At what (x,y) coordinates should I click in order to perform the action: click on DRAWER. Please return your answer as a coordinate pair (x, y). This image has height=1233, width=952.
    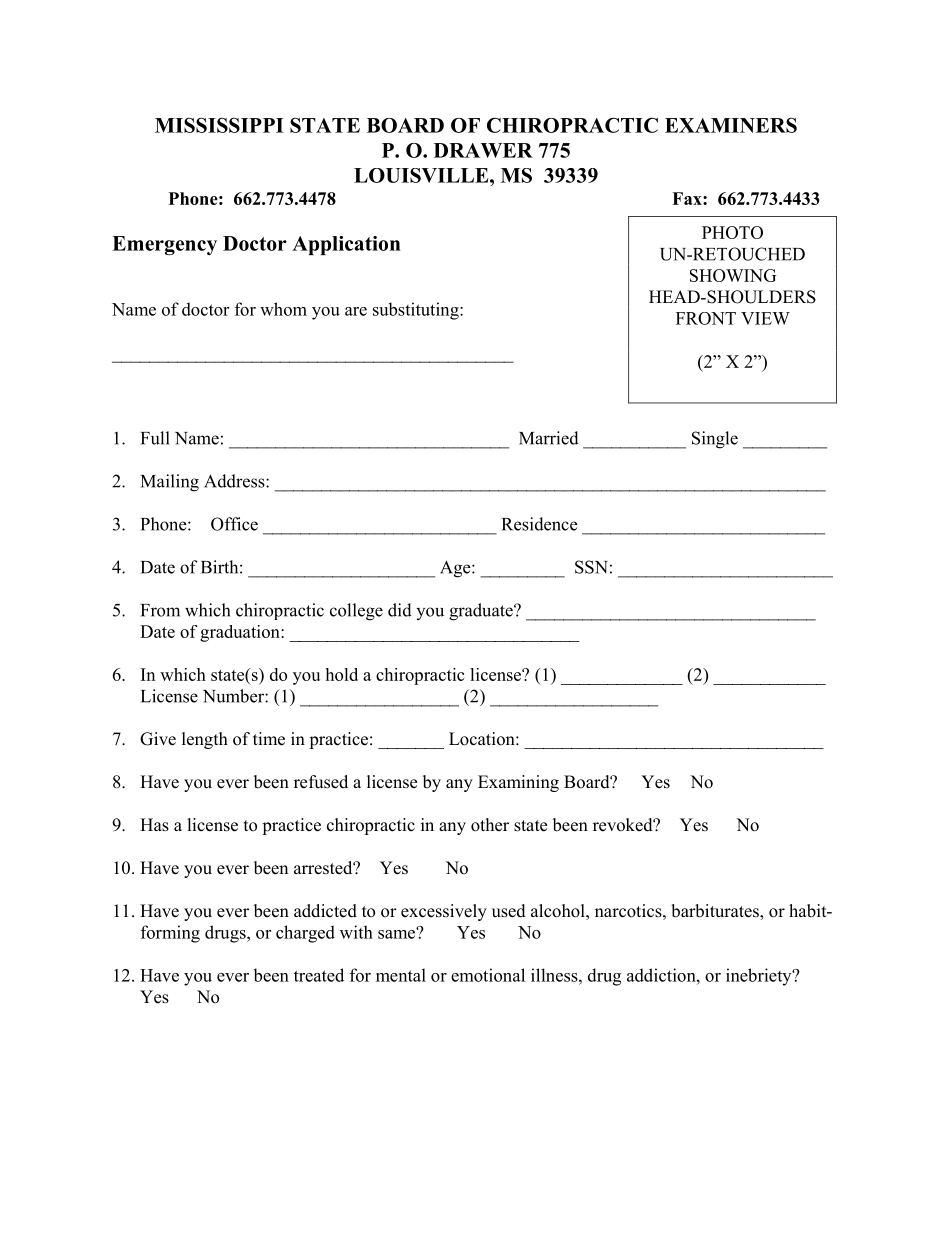
    Looking at the image, I should click on (483, 150).
